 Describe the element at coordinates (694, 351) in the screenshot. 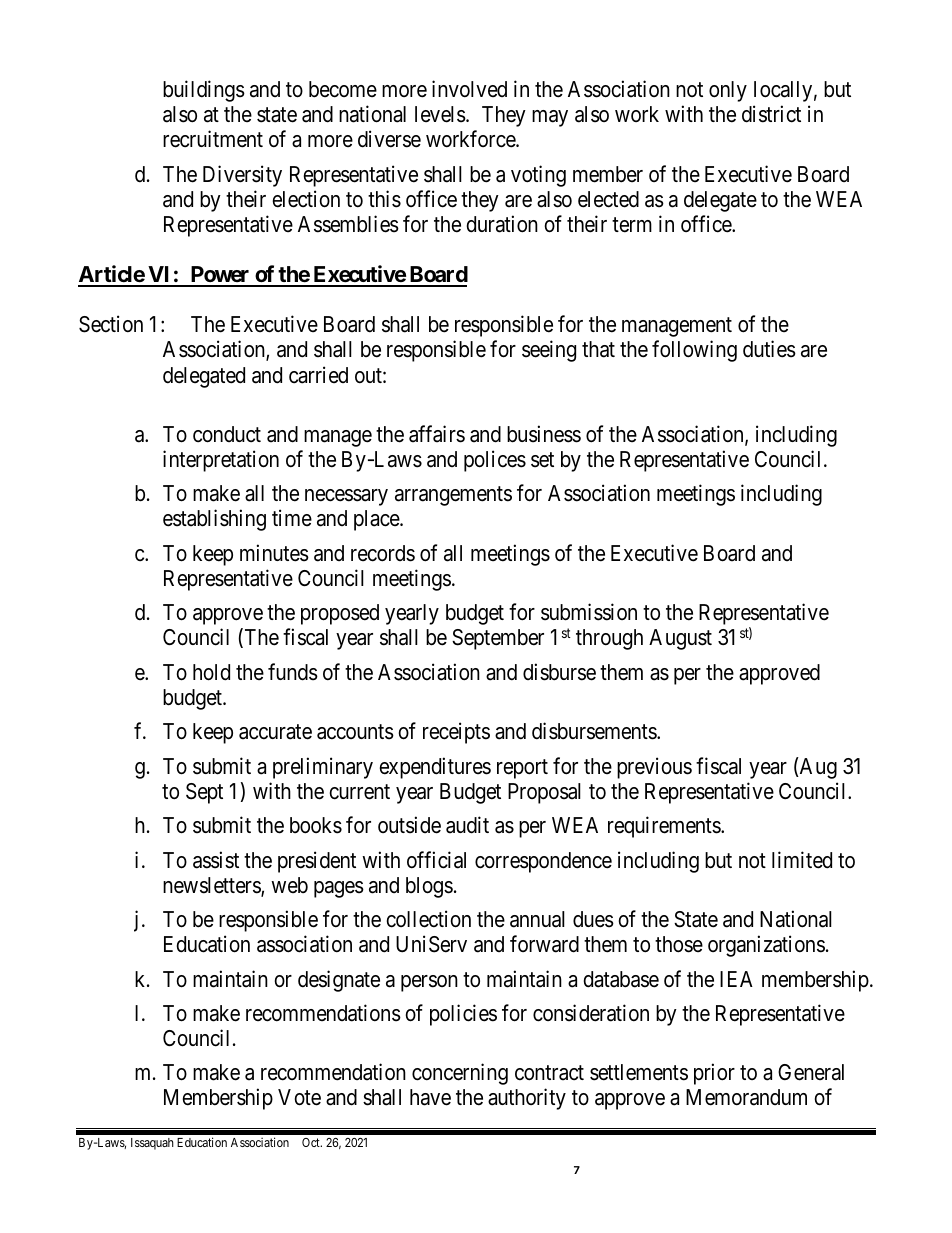

I see `following` at that location.
